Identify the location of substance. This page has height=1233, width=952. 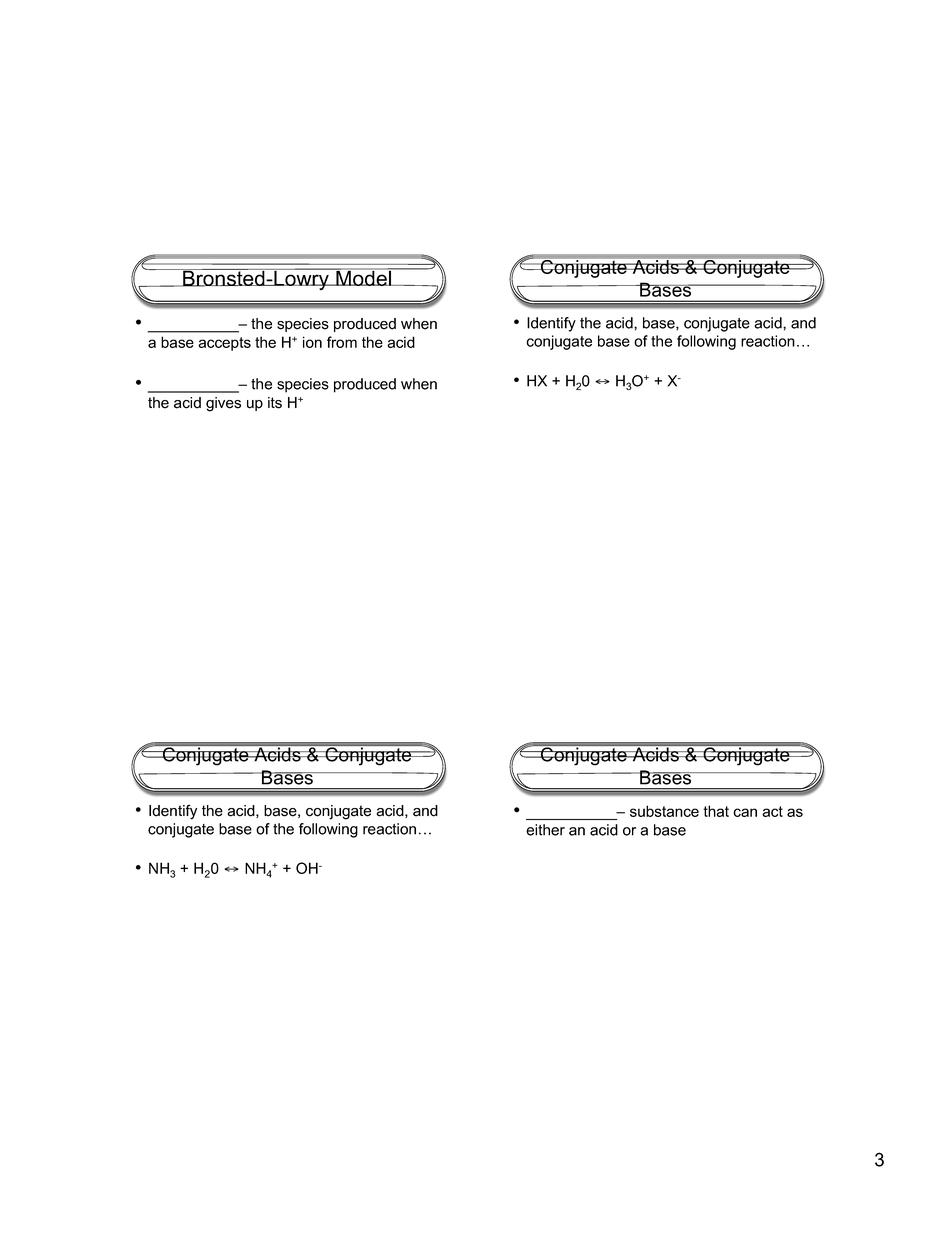
(664, 811).
